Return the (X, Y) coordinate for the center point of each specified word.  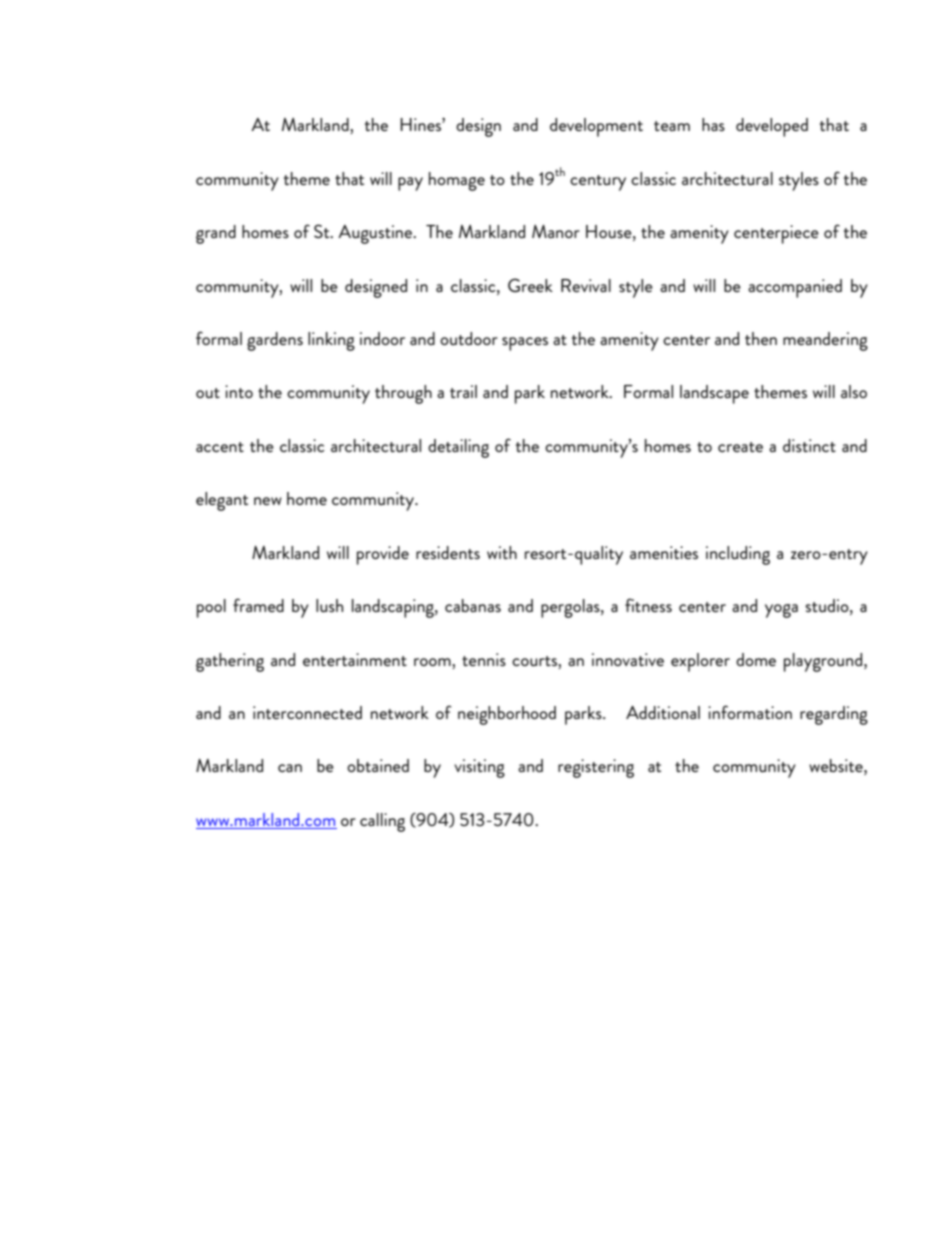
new (268, 501)
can (290, 768)
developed (772, 127)
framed (258, 605)
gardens (275, 341)
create (740, 447)
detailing (458, 448)
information (750, 712)
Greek (530, 285)
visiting (479, 768)
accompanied (795, 288)
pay (410, 184)
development (596, 127)
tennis (484, 659)
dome (756, 659)
